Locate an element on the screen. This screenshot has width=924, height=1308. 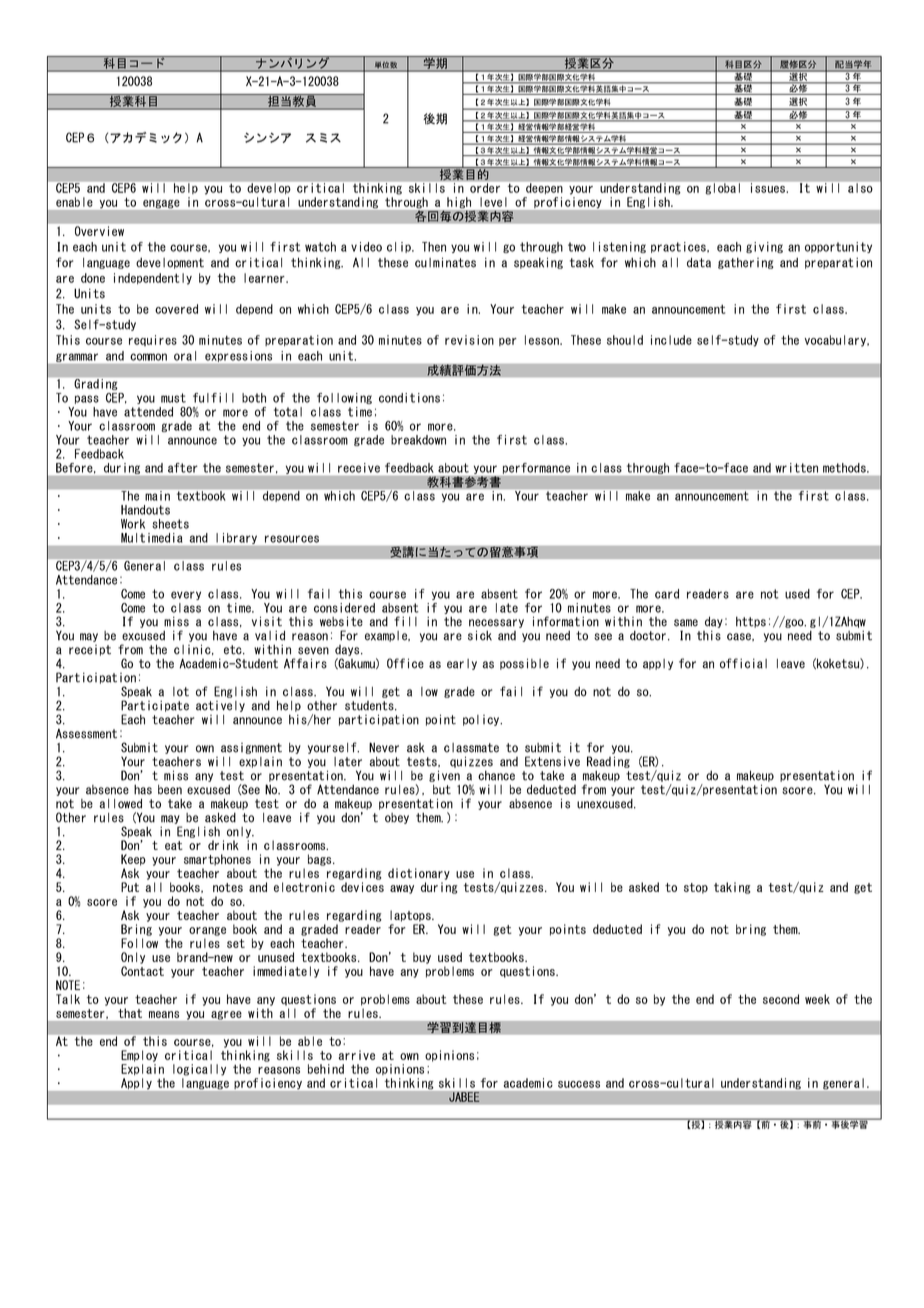
second is located at coordinates (781, 999).
